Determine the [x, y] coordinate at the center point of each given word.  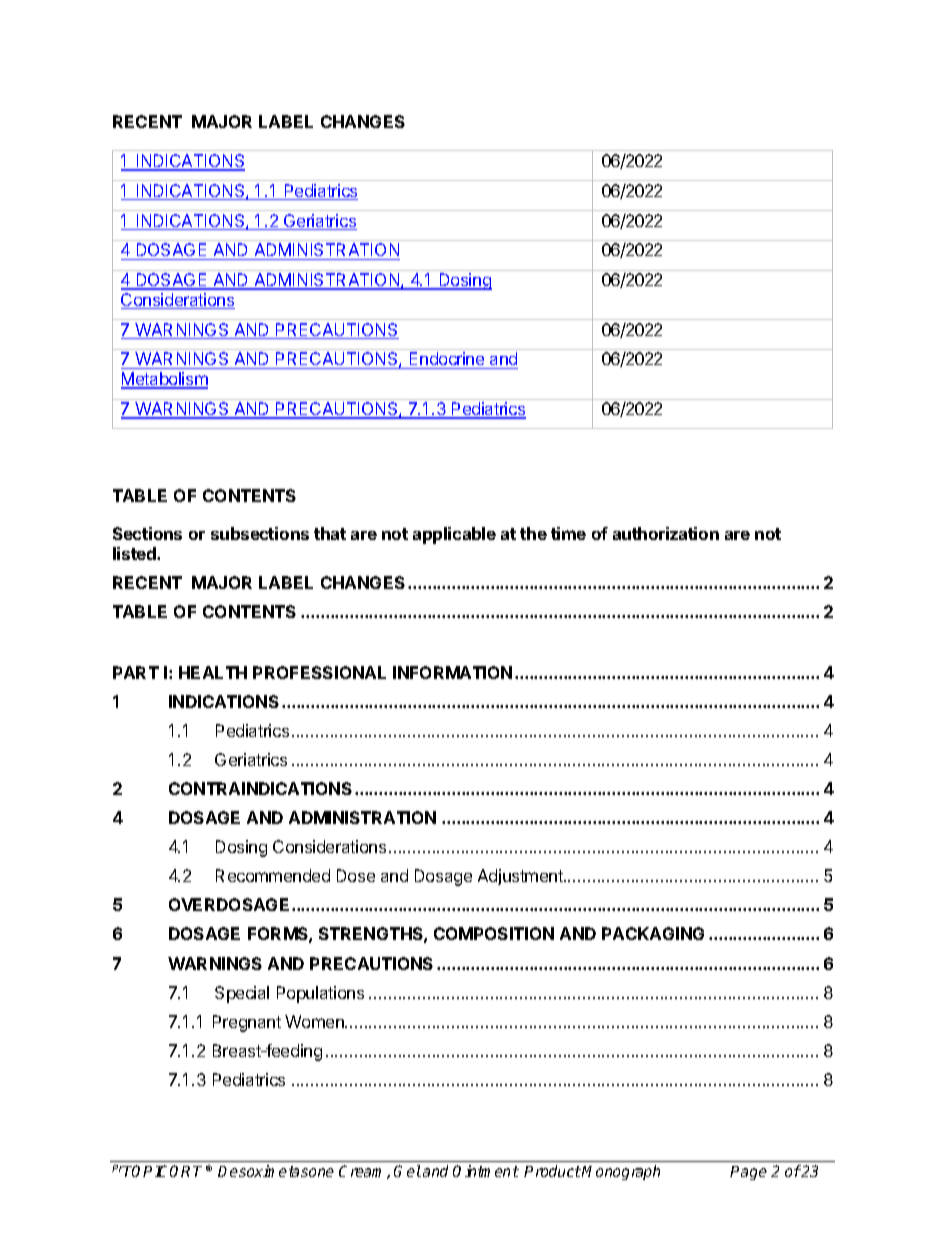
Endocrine [447, 360]
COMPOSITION [494, 933]
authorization [666, 533]
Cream [363, 1172]
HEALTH [213, 672]
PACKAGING [653, 933]
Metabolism [164, 380]
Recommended [273, 875]
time [568, 533]
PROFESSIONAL [319, 672]
